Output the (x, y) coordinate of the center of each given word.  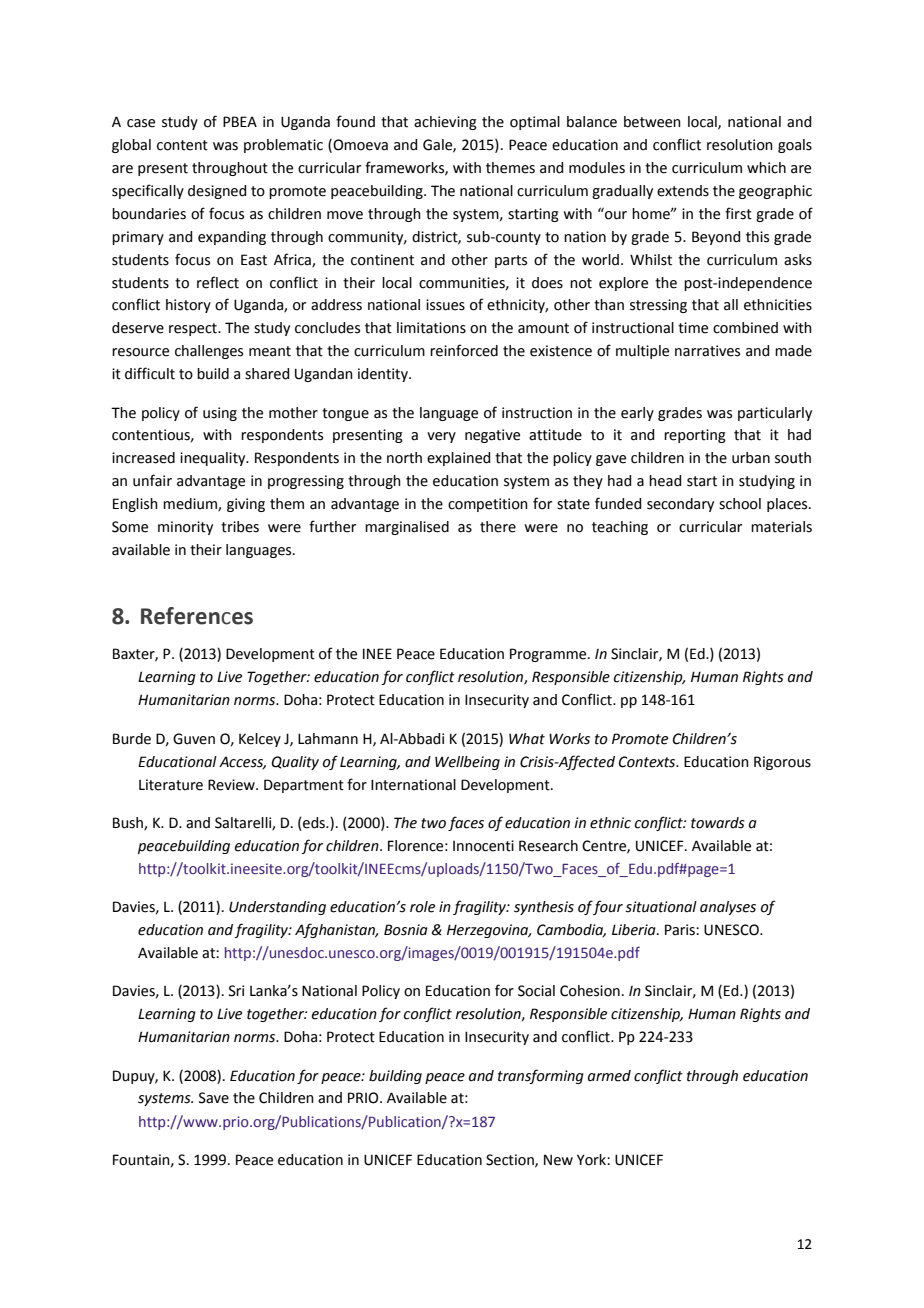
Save (214, 1098)
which (766, 168)
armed (609, 1076)
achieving (445, 123)
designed (217, 192)
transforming (541, 1076)
